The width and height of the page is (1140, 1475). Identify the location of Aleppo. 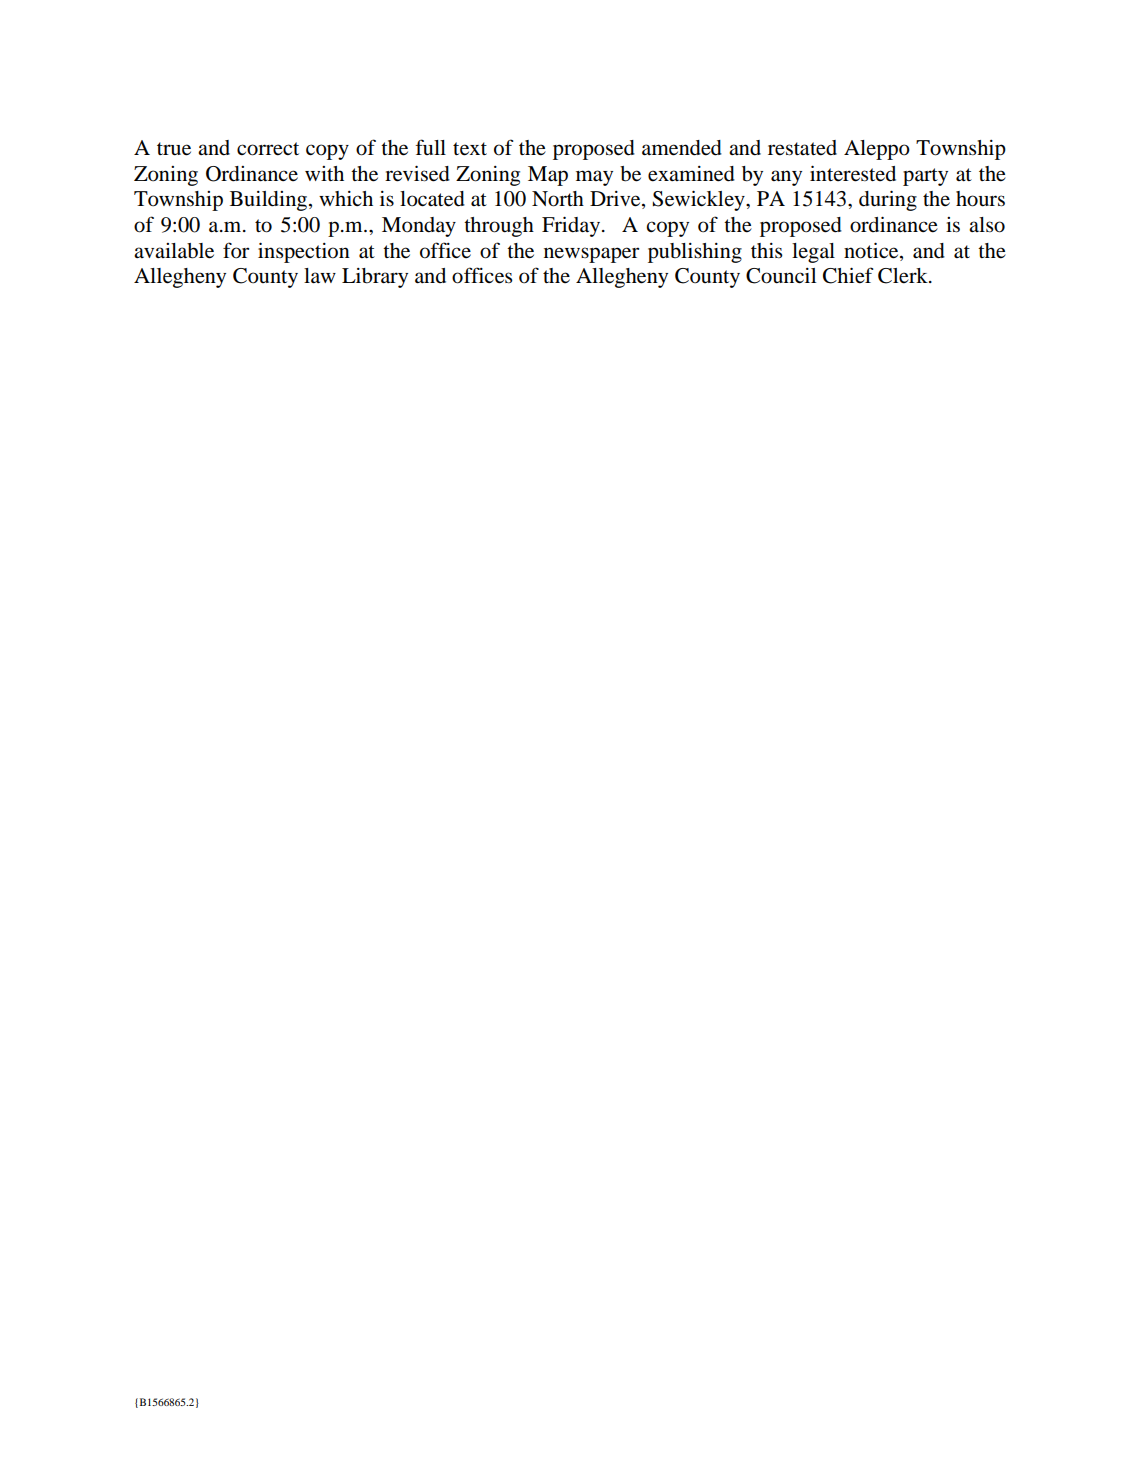
(877, 150).
